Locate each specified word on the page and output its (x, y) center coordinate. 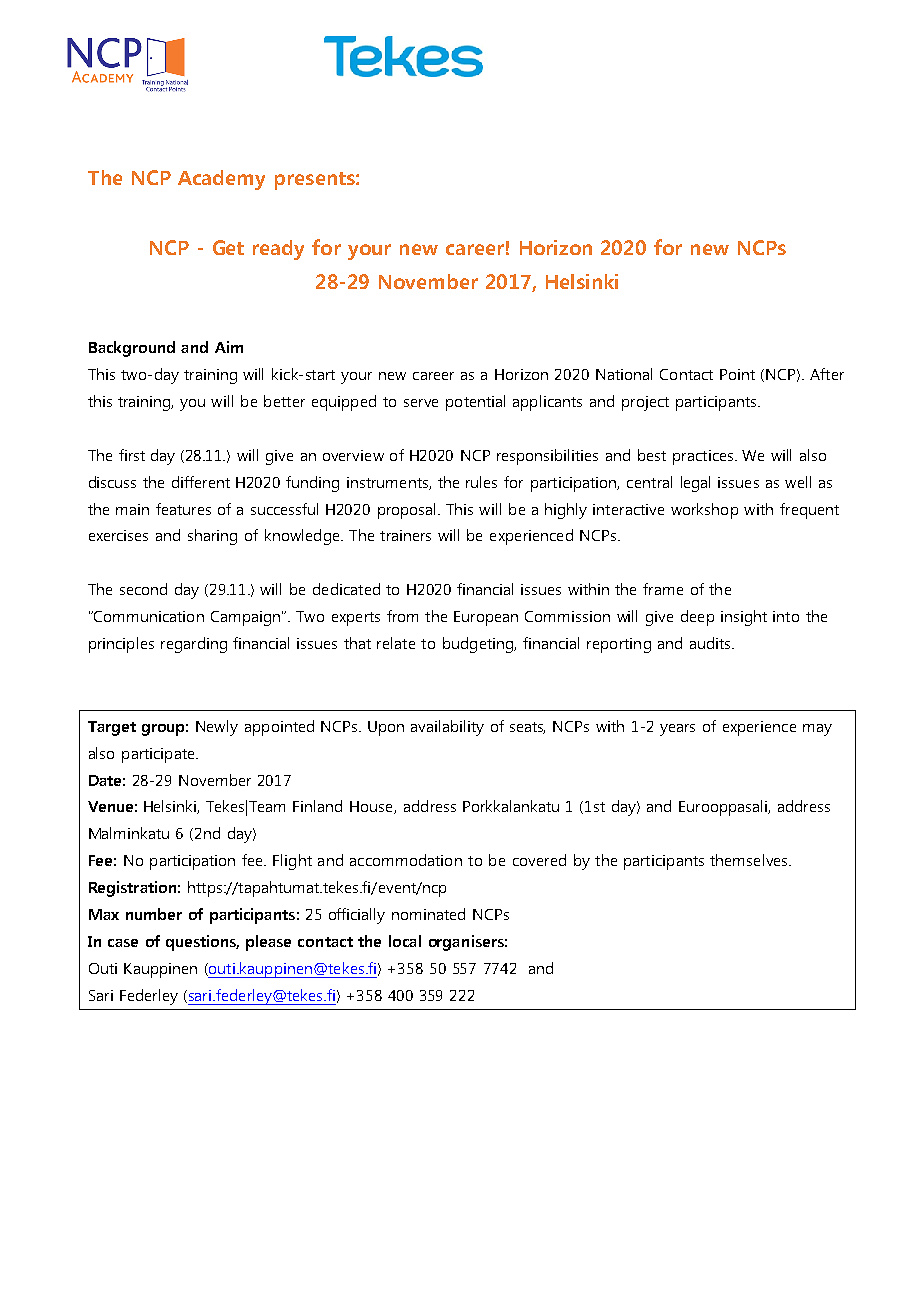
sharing (212, 537)
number (154, 914)
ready (278, 250)
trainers (405, 535)
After (827, 374)
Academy (221, 180)
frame (663, 589)
